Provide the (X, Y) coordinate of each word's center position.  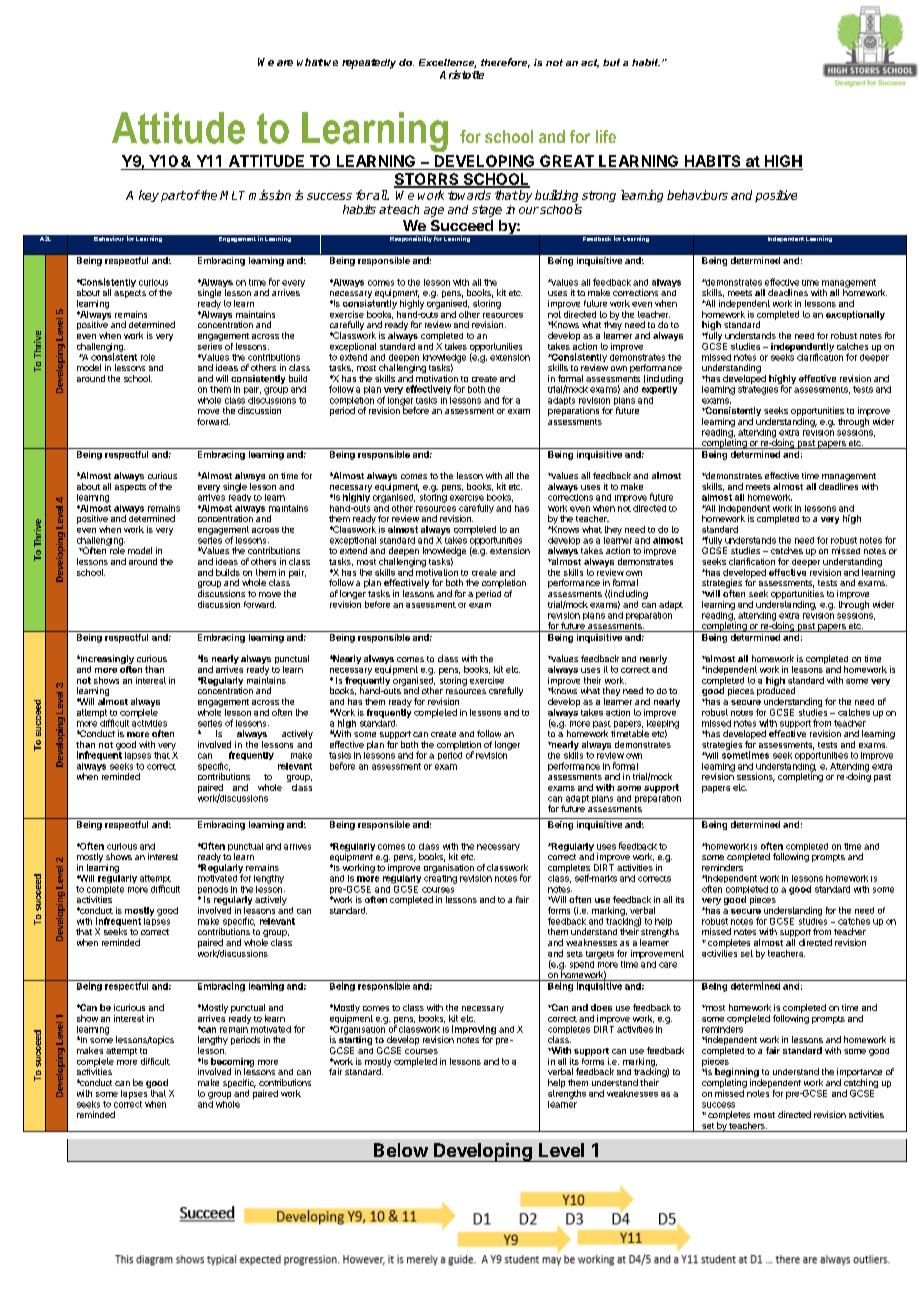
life (606, 136)
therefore (505, 63)
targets (600, 955)
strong (599, 196)
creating (440, 878)
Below (401, 1150)
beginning (737, 1074)
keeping (663, 724)
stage (487, 211)
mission (270, 195)
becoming (232, 1063)
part (173, 196)
